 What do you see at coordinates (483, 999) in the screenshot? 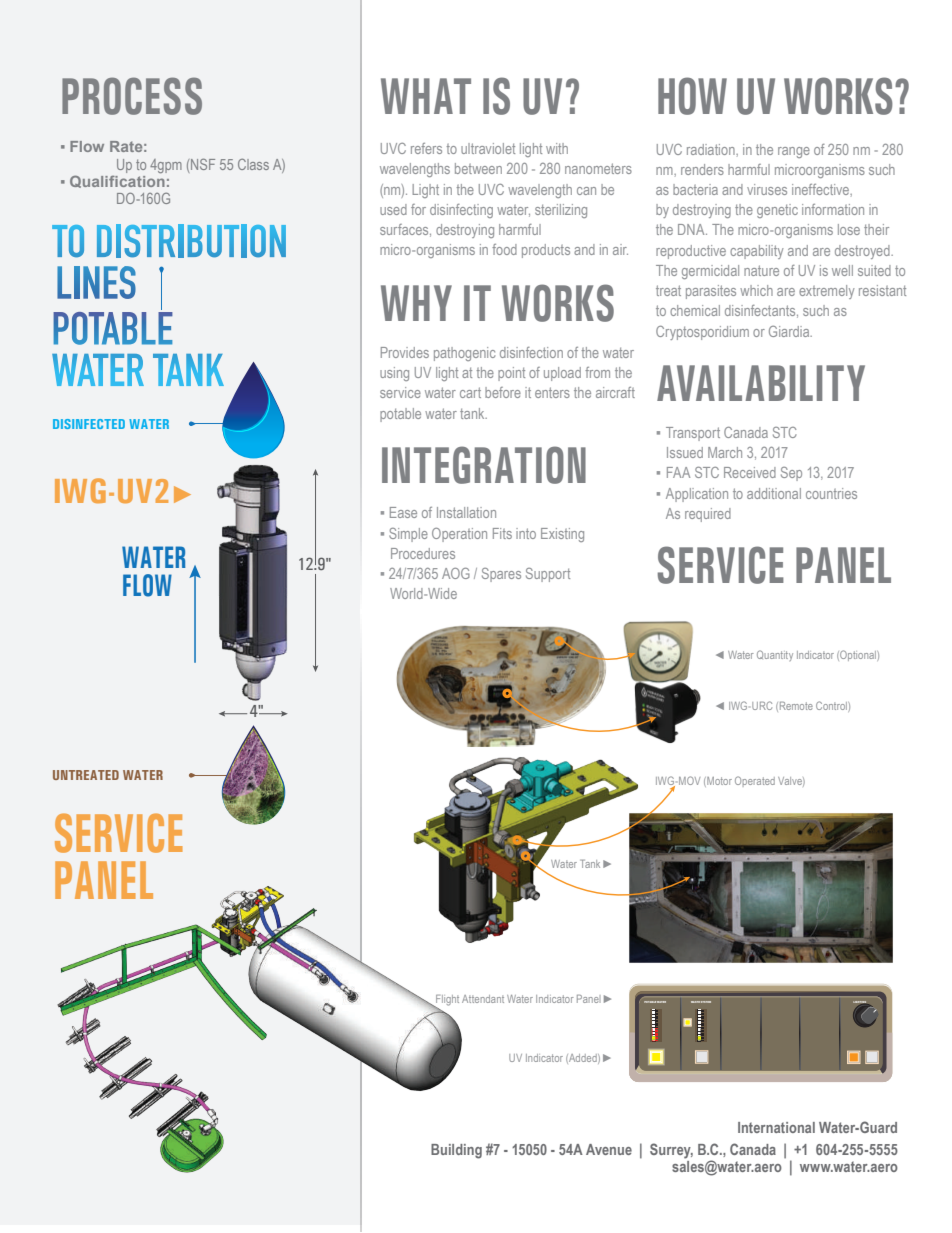
I see `Attendant` at bounding box center [483, 999].
